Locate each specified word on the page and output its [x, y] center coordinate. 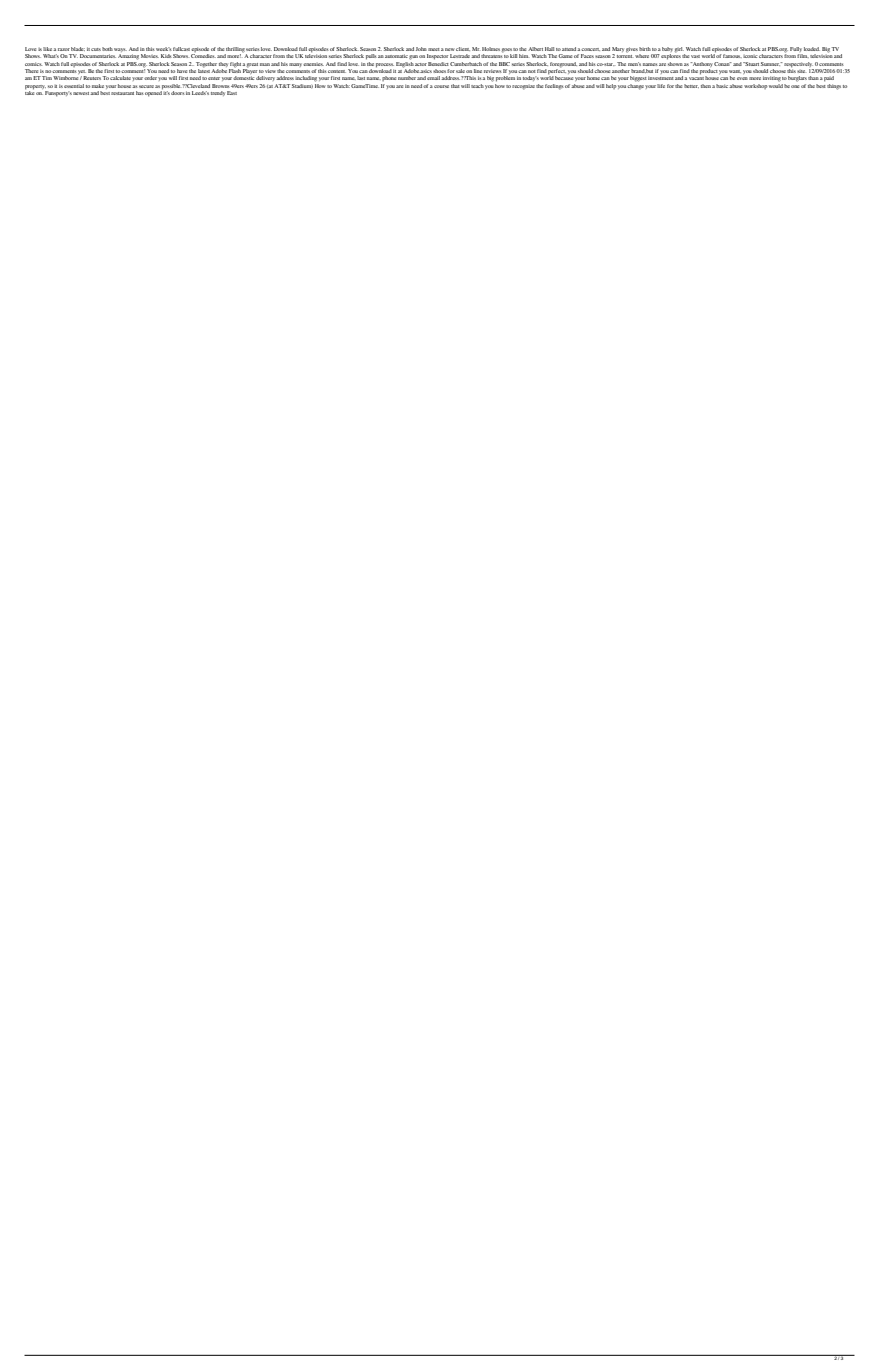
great [252, 65]
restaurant [122, 93]
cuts [96, 49]
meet [434, 49]
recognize [523, 87]
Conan [723, 64]
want [735, 71]
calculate [120, 78]
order [150, 78]
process [385, 65]
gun [413, 57]
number [407, 78]
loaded [812, 49]
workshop [756, 86]
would [775, 84]
